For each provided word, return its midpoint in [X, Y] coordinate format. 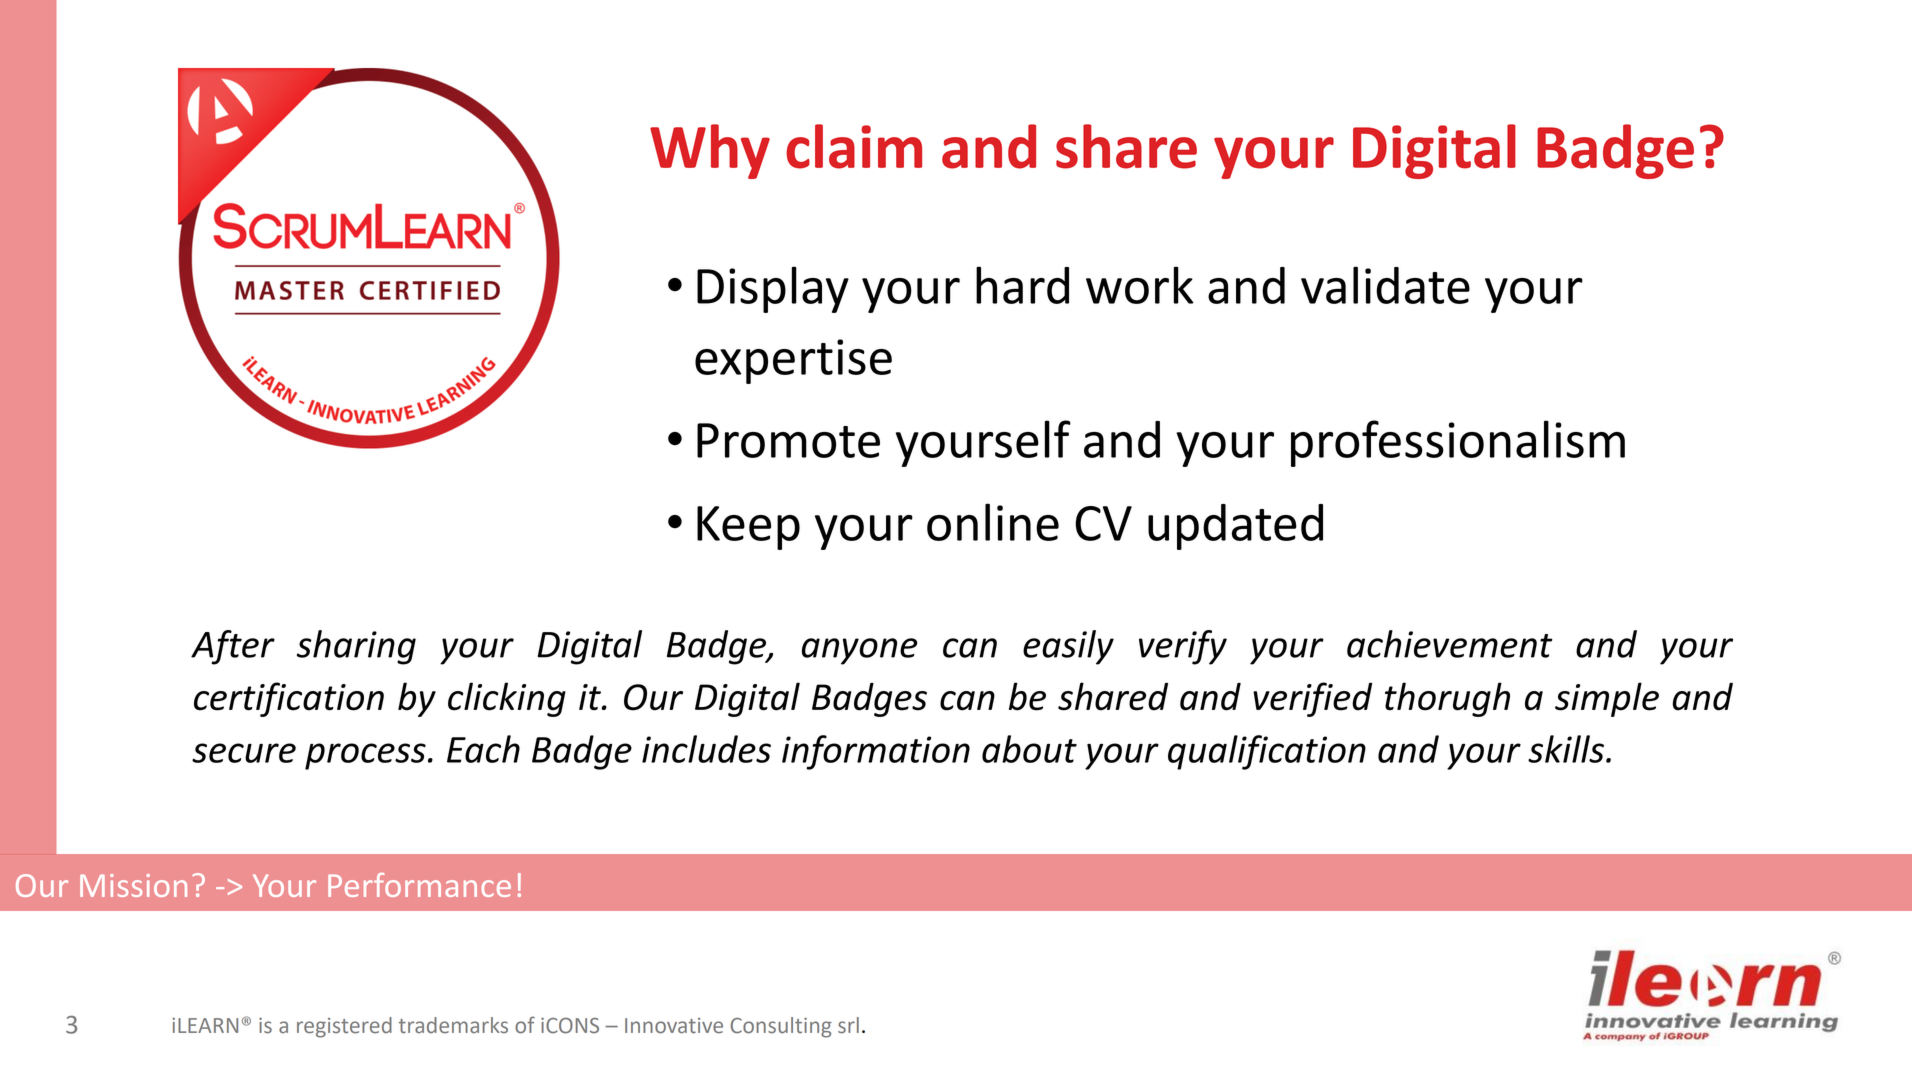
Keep [748, 528]
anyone [860, 651]
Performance [419, 885]
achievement [1450, 644]
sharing [356, 647]
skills [1566, 749]
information [876, 752]
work [1140, 285]
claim [854, 146]
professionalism [1458, 443]
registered [344, 1027]
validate [1385, 285]
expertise [793, 361]
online [993, 522]
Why [710, 151]
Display [773, 289]
